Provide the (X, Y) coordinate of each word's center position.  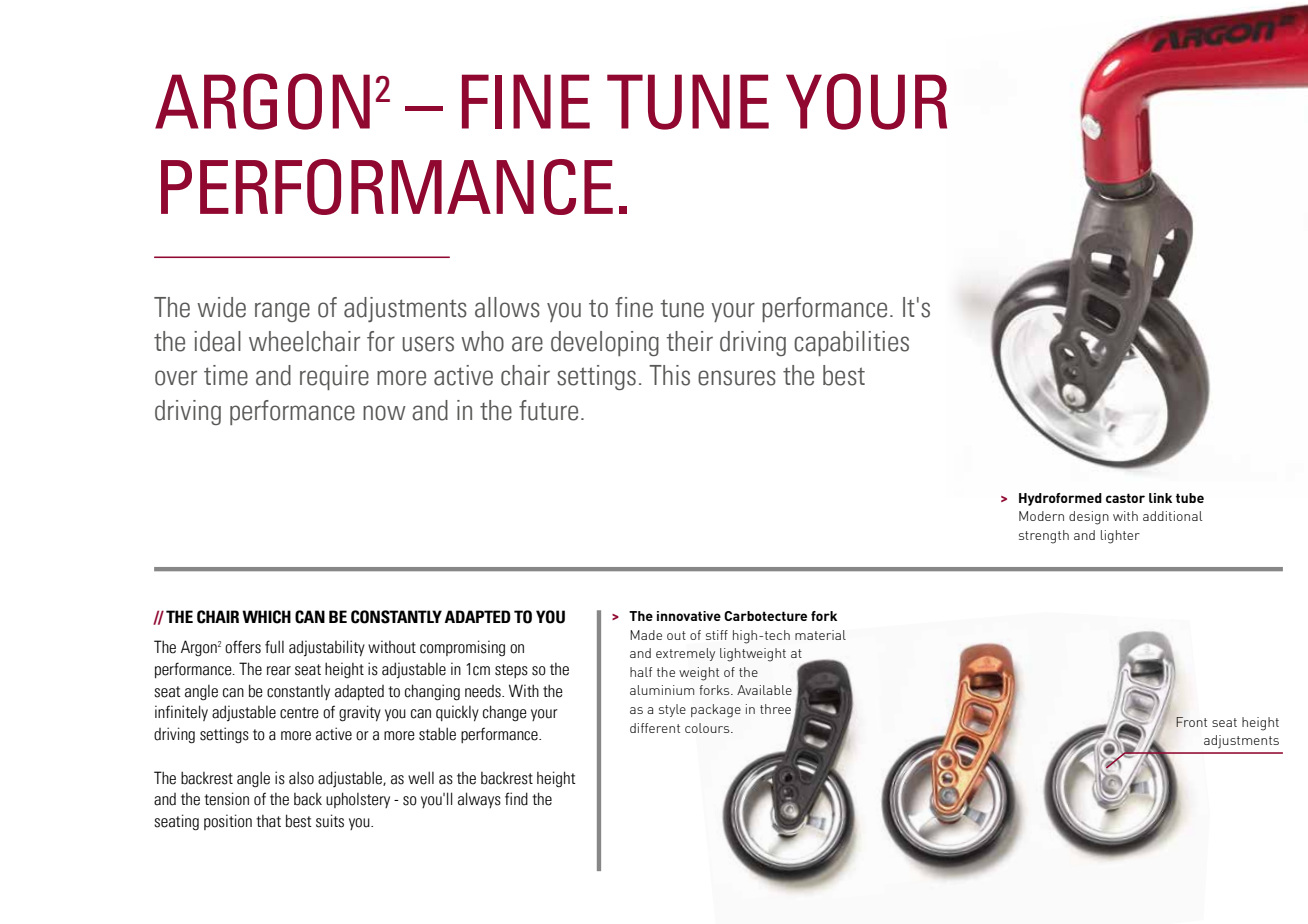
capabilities (851, 343)
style (672, 710)
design (1089, 518)
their (689, 341)
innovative (689, 616)
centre (299, 713)
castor (1125, 498)
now (384, 413)
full (274, 647)
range (282, 312)
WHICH (266, 617)
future (548, 410)
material (820, 635)
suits (330, 821)
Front (1191, 722)
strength (1044, 537)
